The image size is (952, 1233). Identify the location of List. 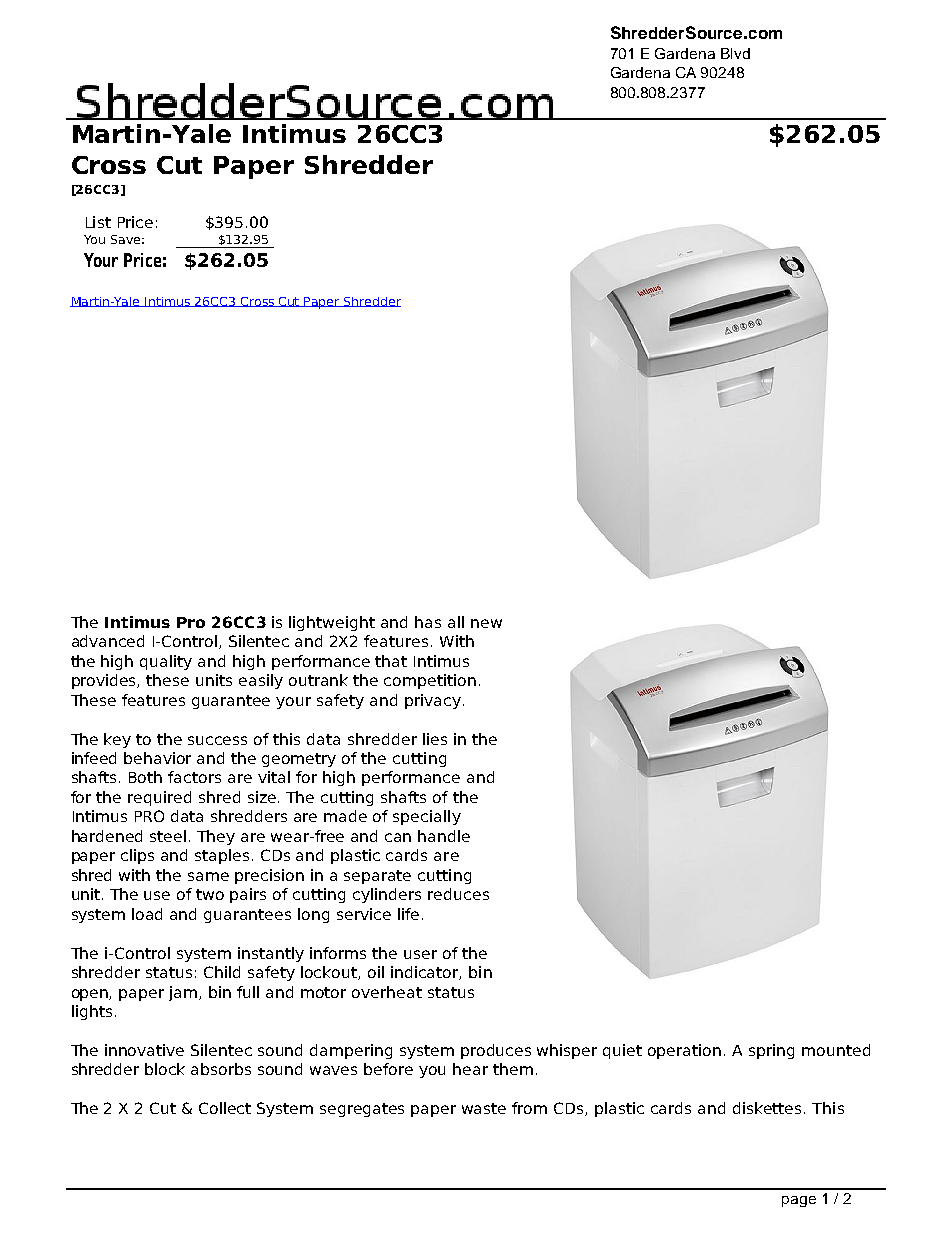
(98, 222).
